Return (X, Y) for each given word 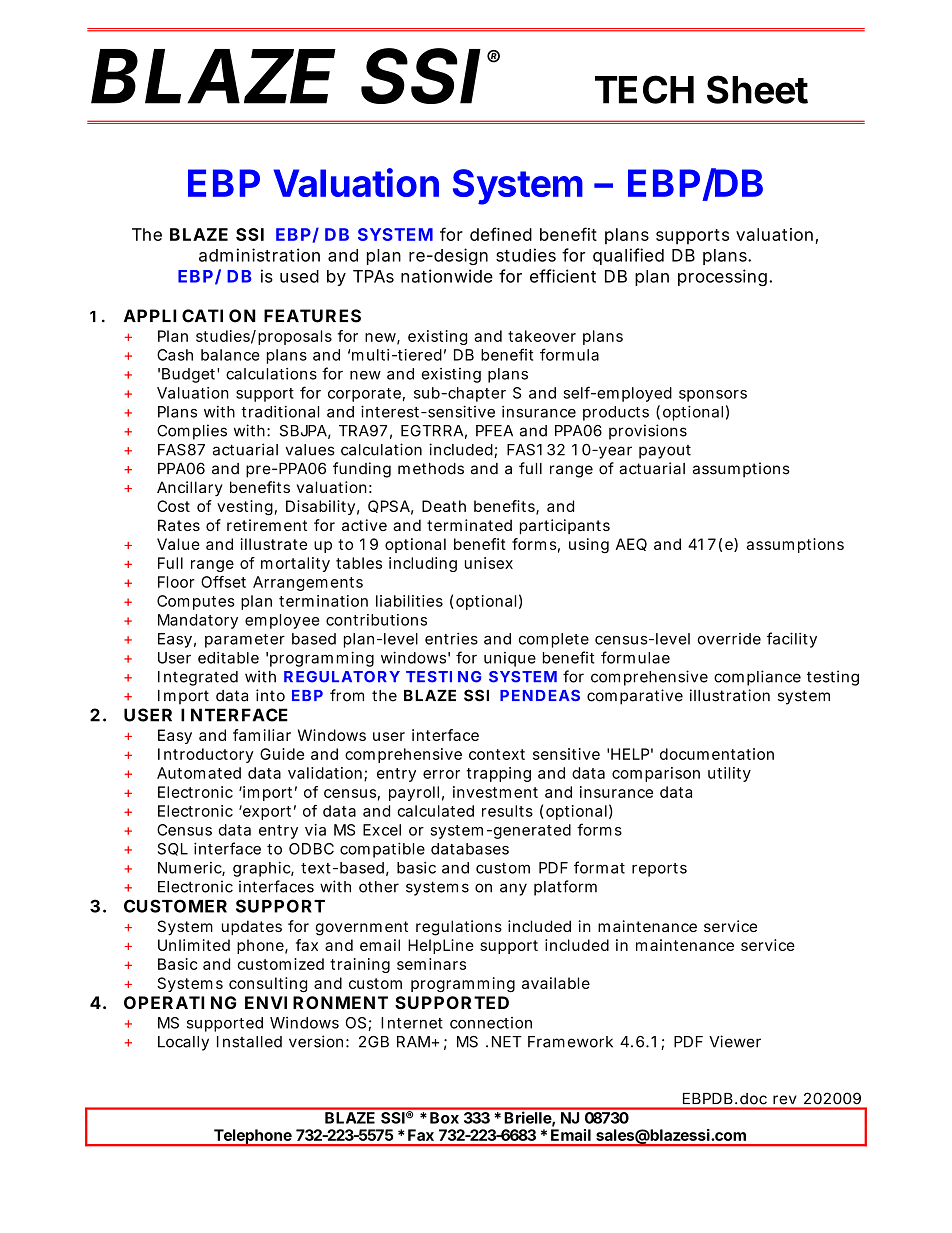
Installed (249, 1042)
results (507, 811)
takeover (542, 336)
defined (501, 234)
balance (230, 355)
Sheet (757, 89)
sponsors (713, 396)
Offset (223, 582)
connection (491, 1023)
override (729, 639)
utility (729, 774)
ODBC (311, 849)
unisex (489, 563)
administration (259, 255)
